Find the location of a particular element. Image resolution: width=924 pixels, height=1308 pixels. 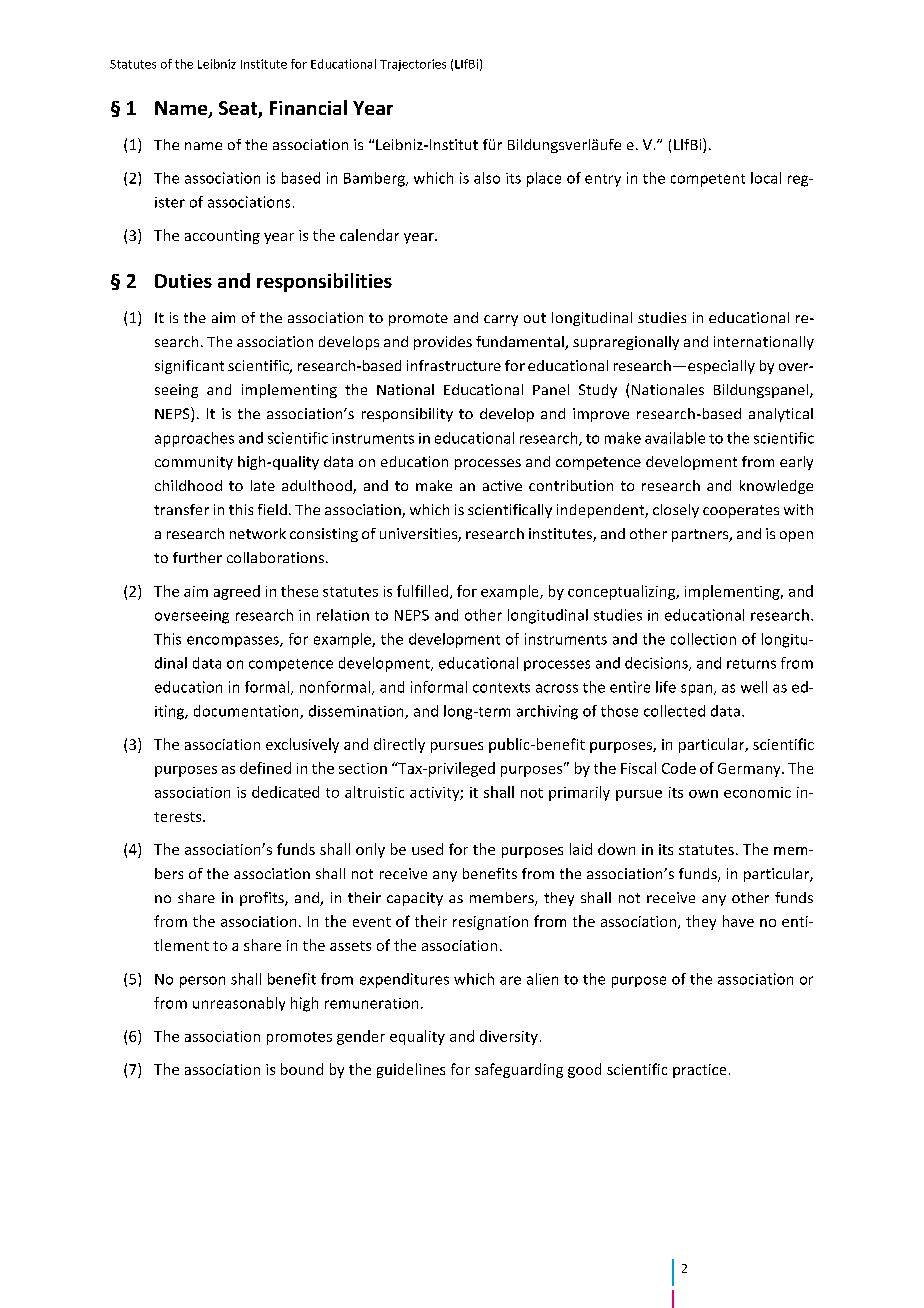

diversity is located at coordinates (509, 1037).
